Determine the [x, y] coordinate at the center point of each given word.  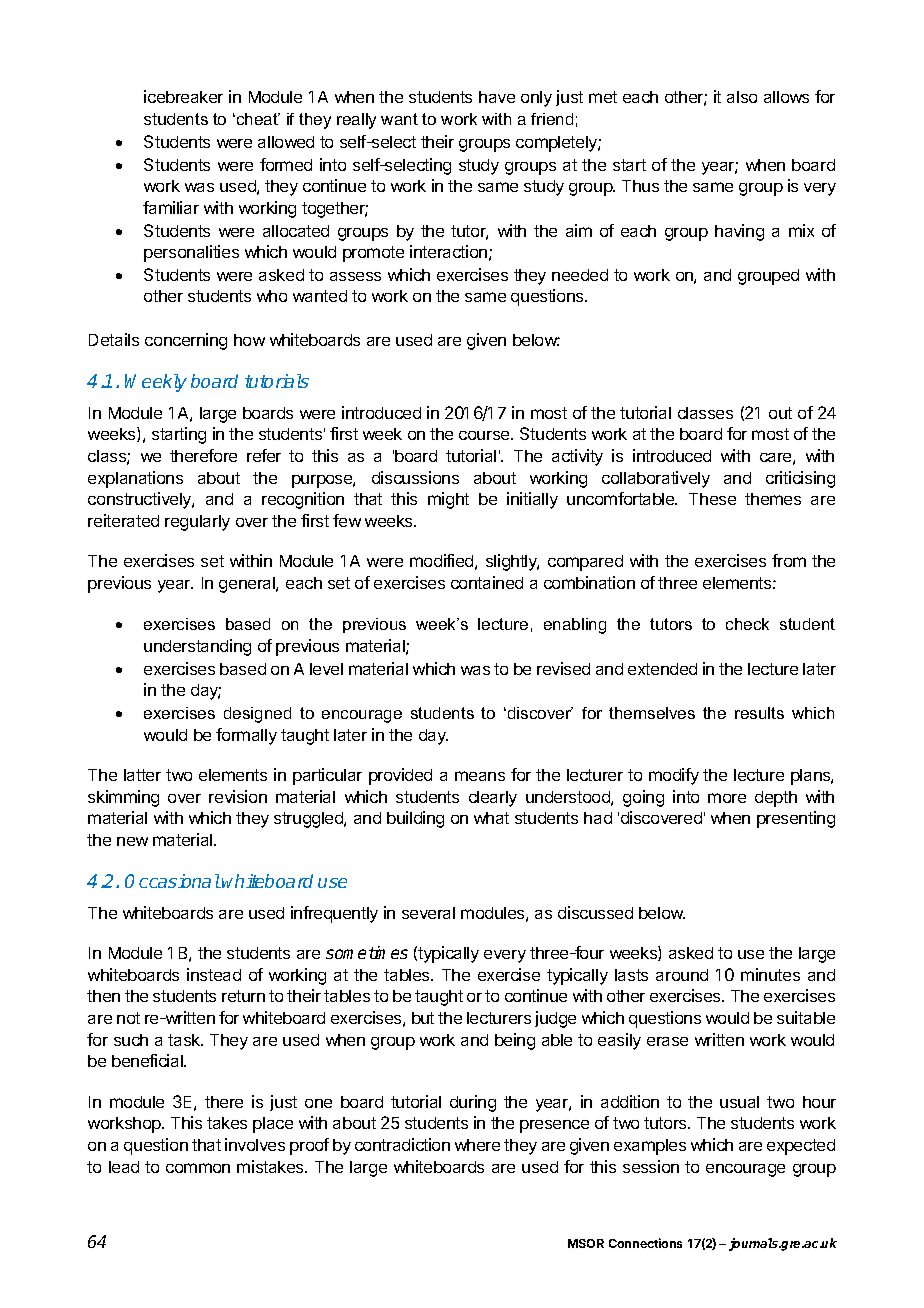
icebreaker [183, 96]
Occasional [172, 881]
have [497, 97]
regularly [197, 523]
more [727, 798]
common [198, 1168]
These [712, 499]
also [742, 97]
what [491, 818]
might [448, 500]
